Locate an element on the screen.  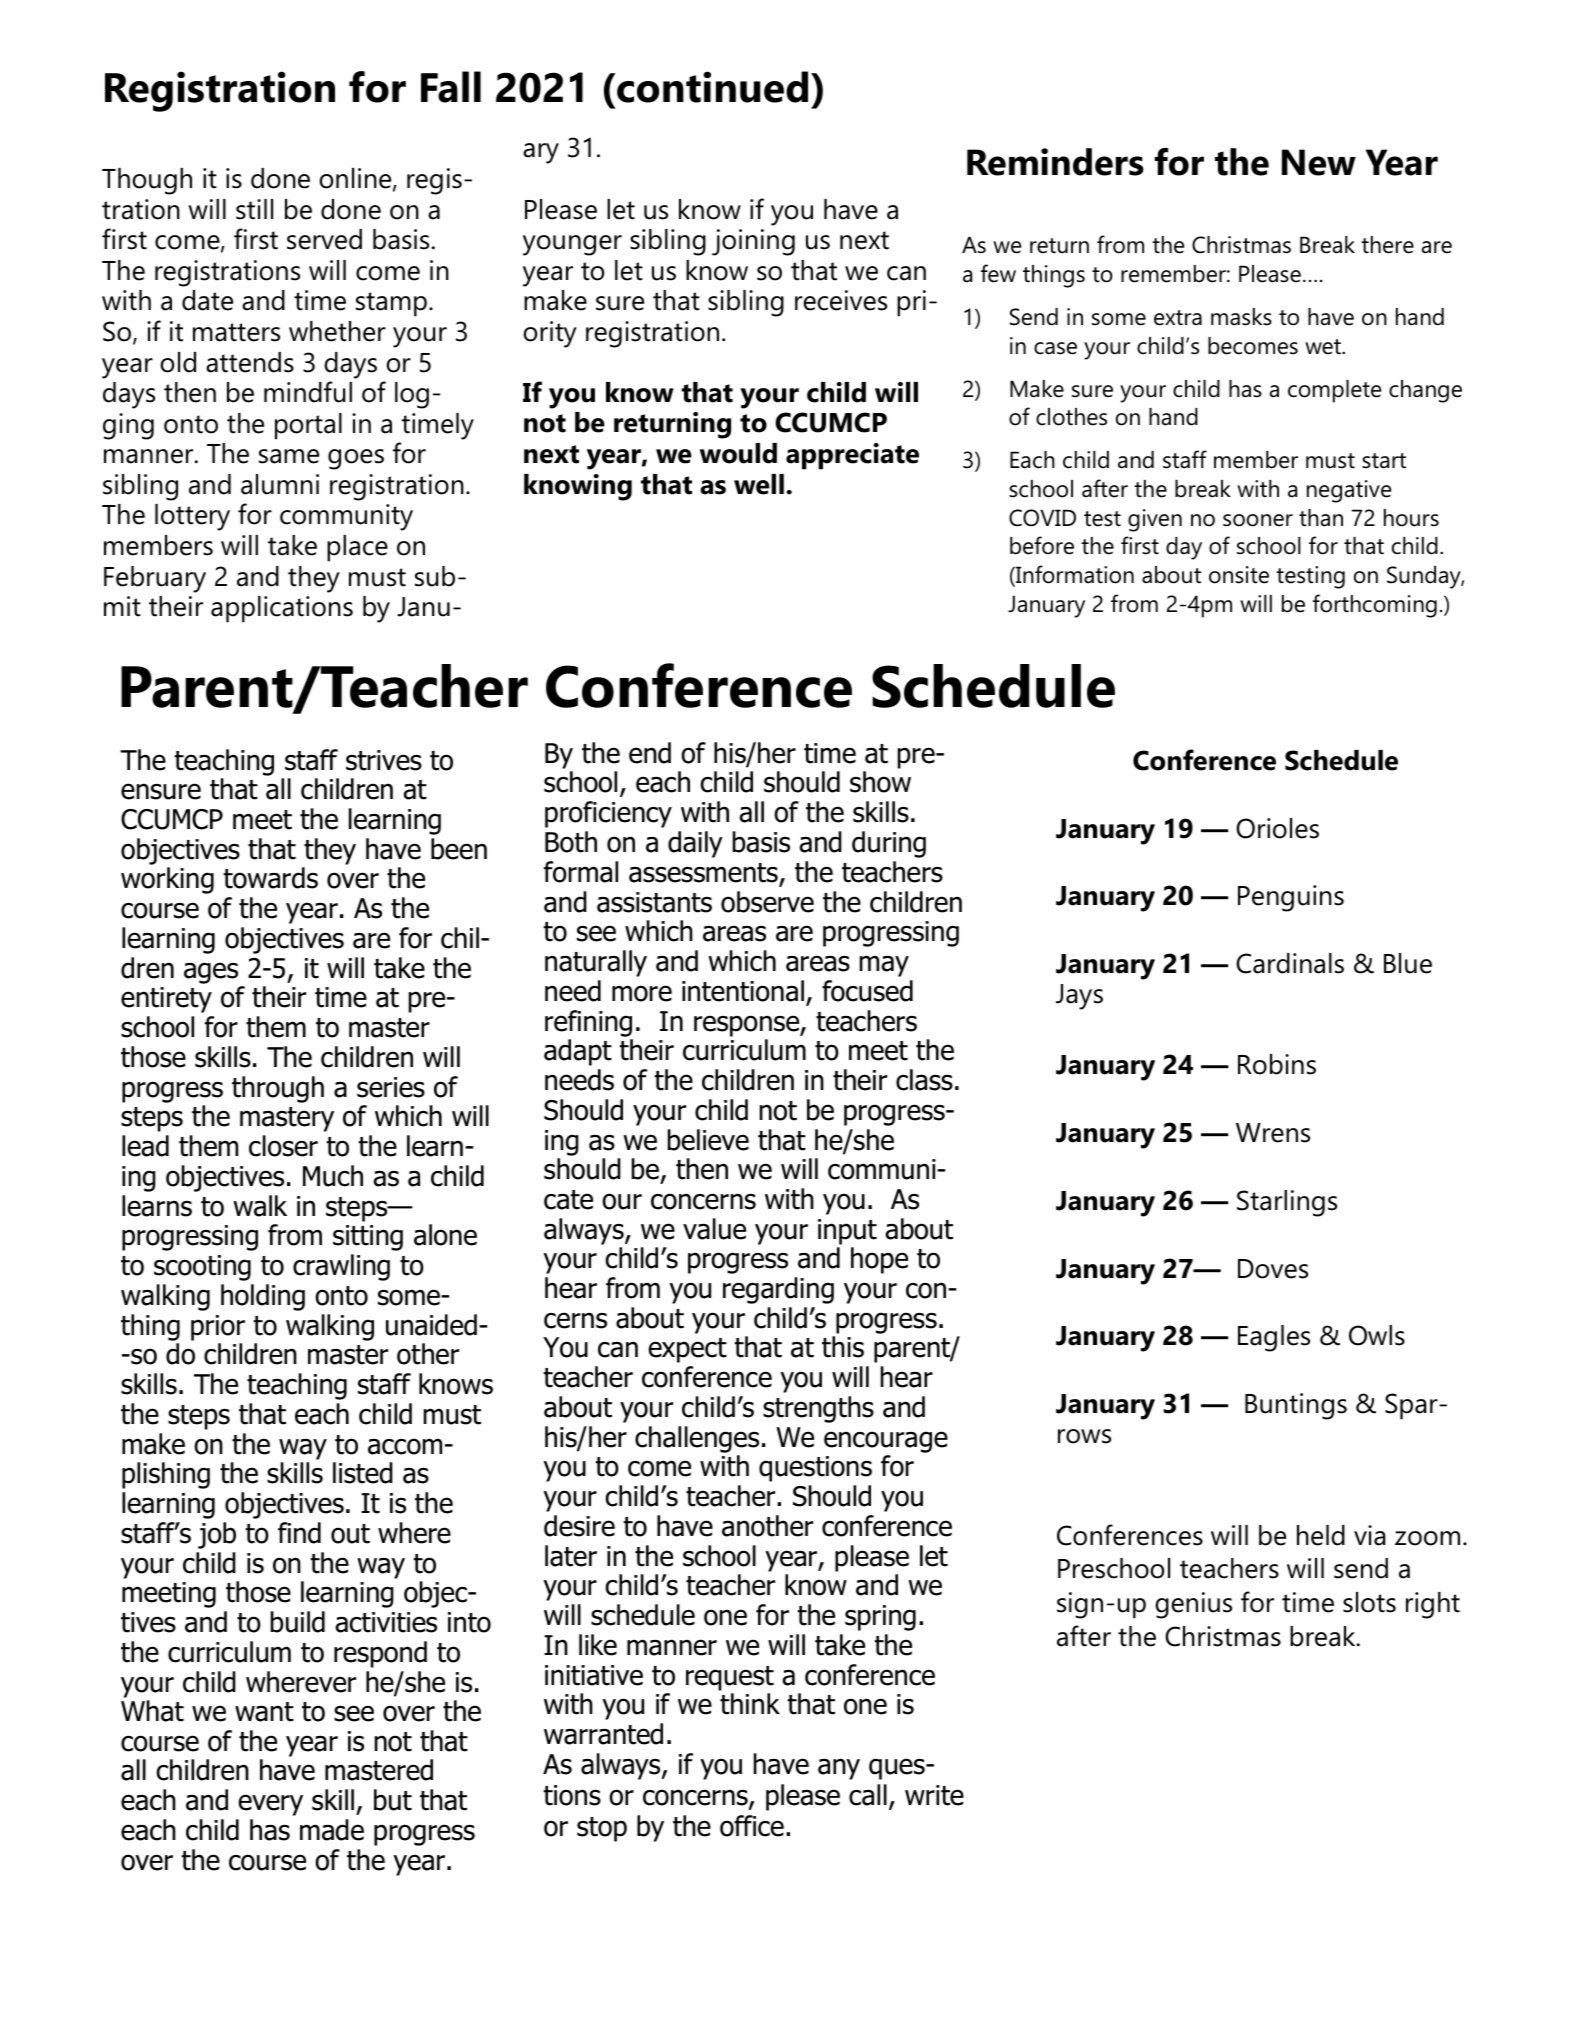
place is located at coordinates (357, 548).
